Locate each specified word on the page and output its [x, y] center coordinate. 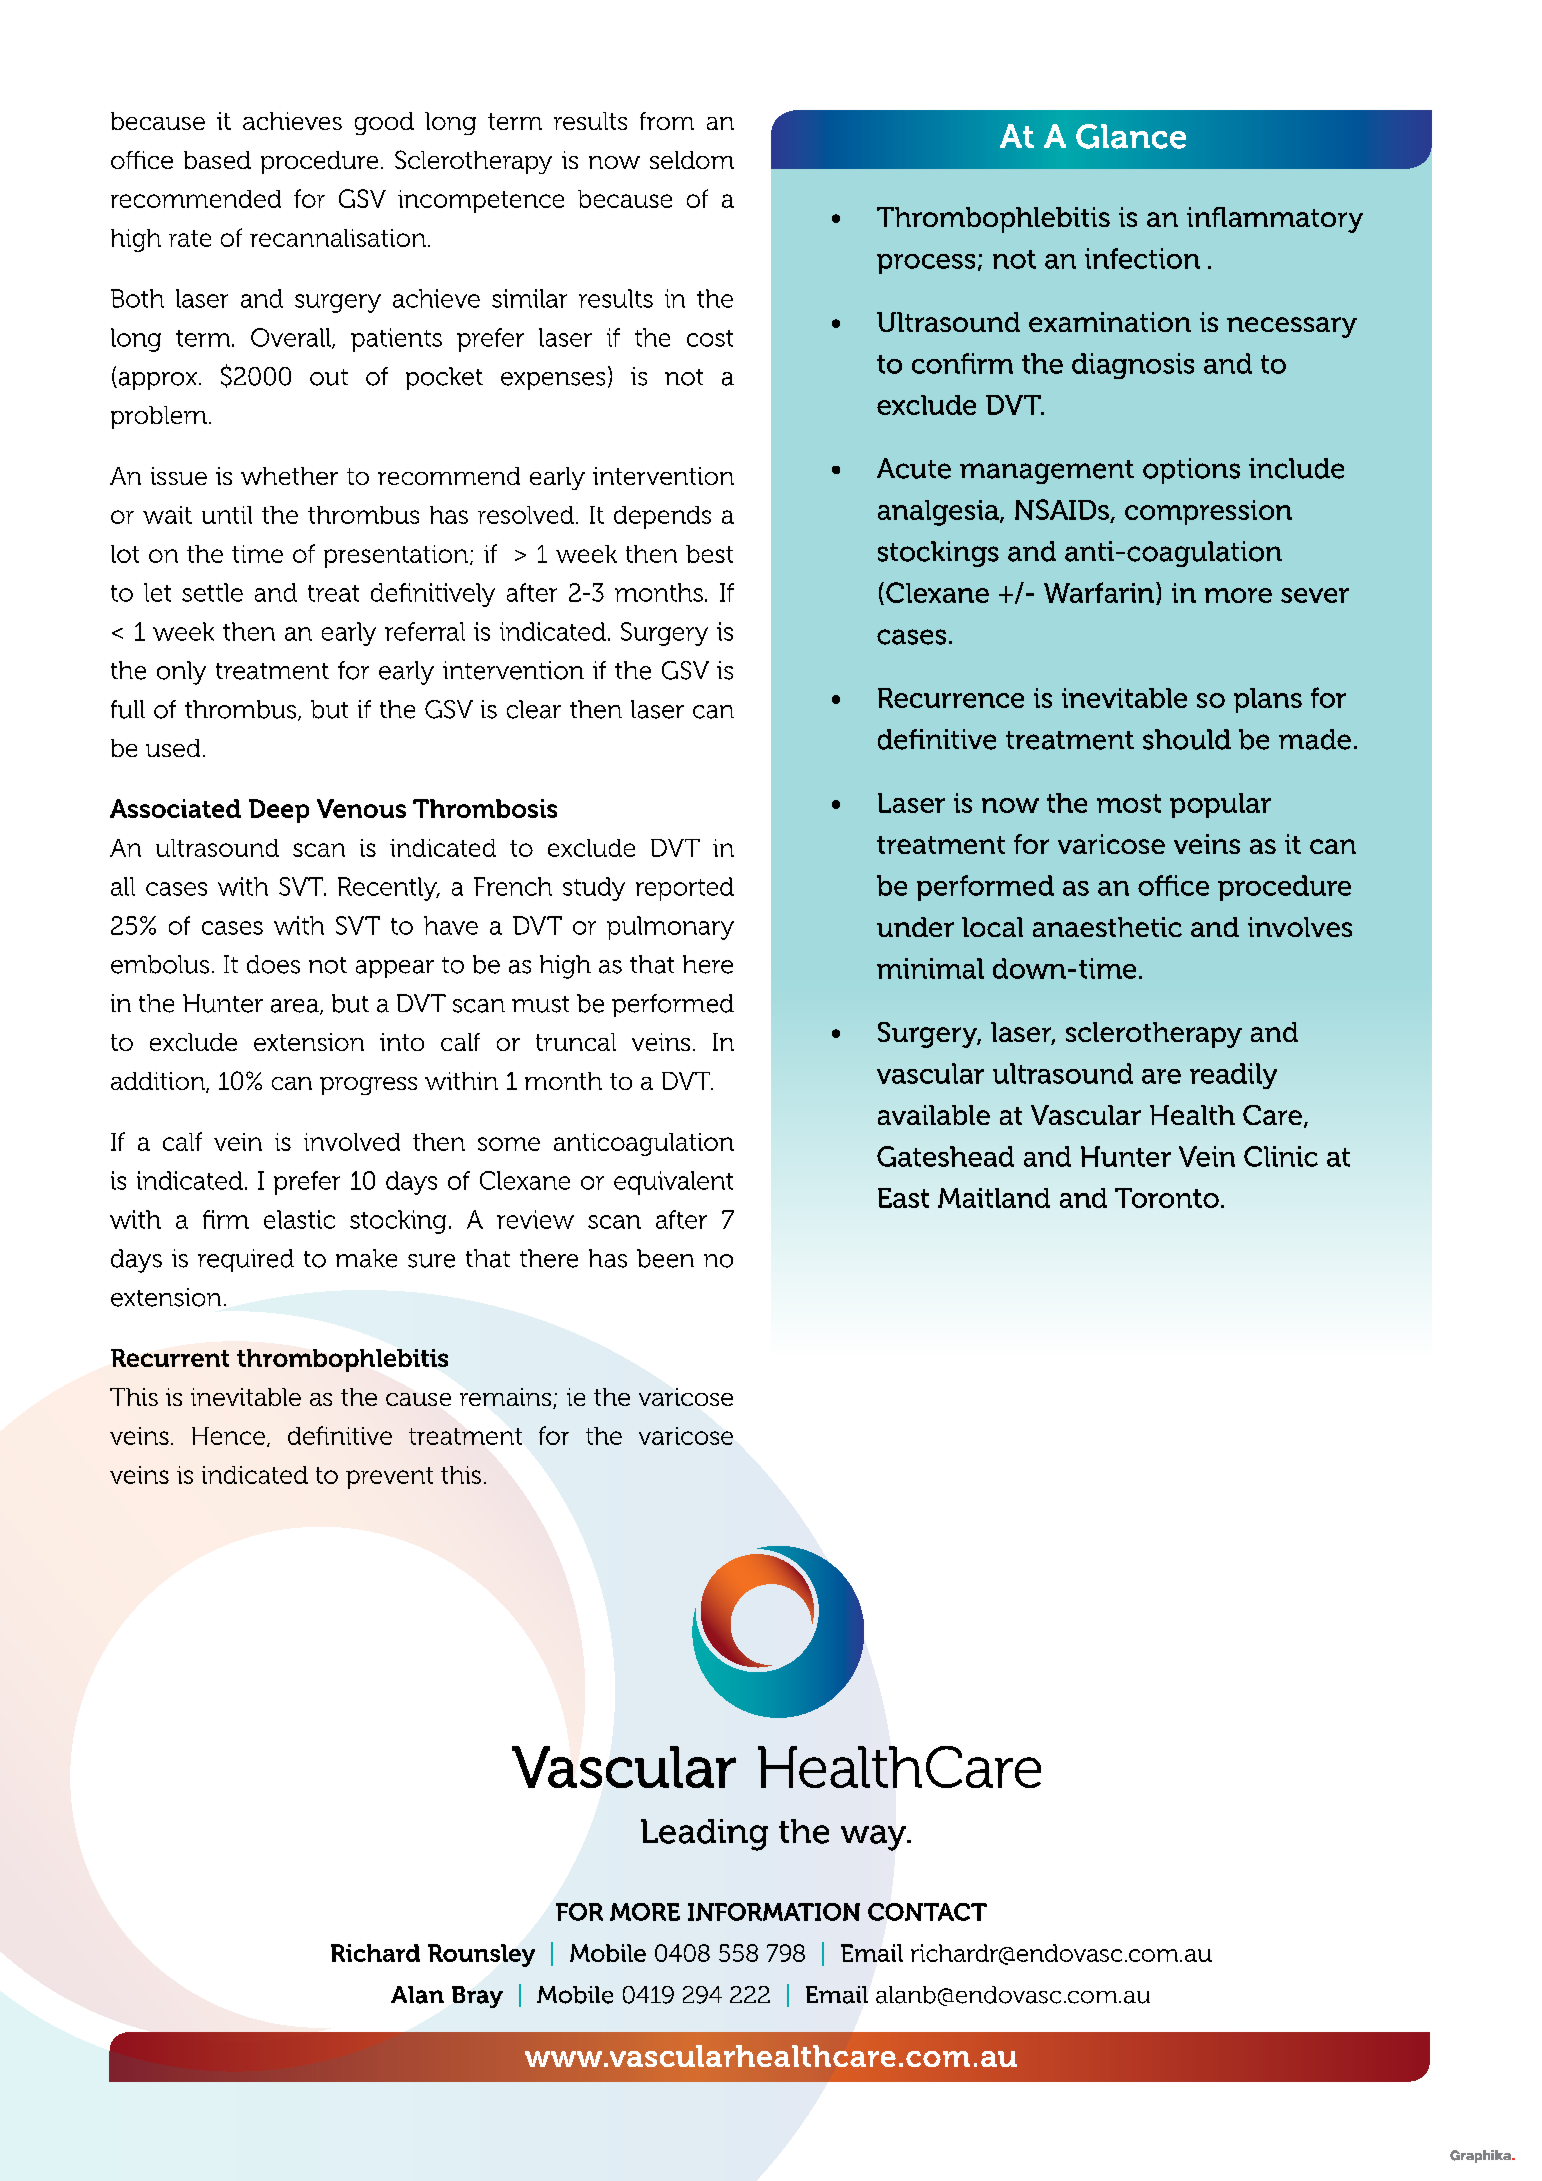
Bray [477, 1997]
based [217, 160]
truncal [576, 1042]
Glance [1131, 136]
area [296, 1007]
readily [1233, 1076]
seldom [692, 160]
